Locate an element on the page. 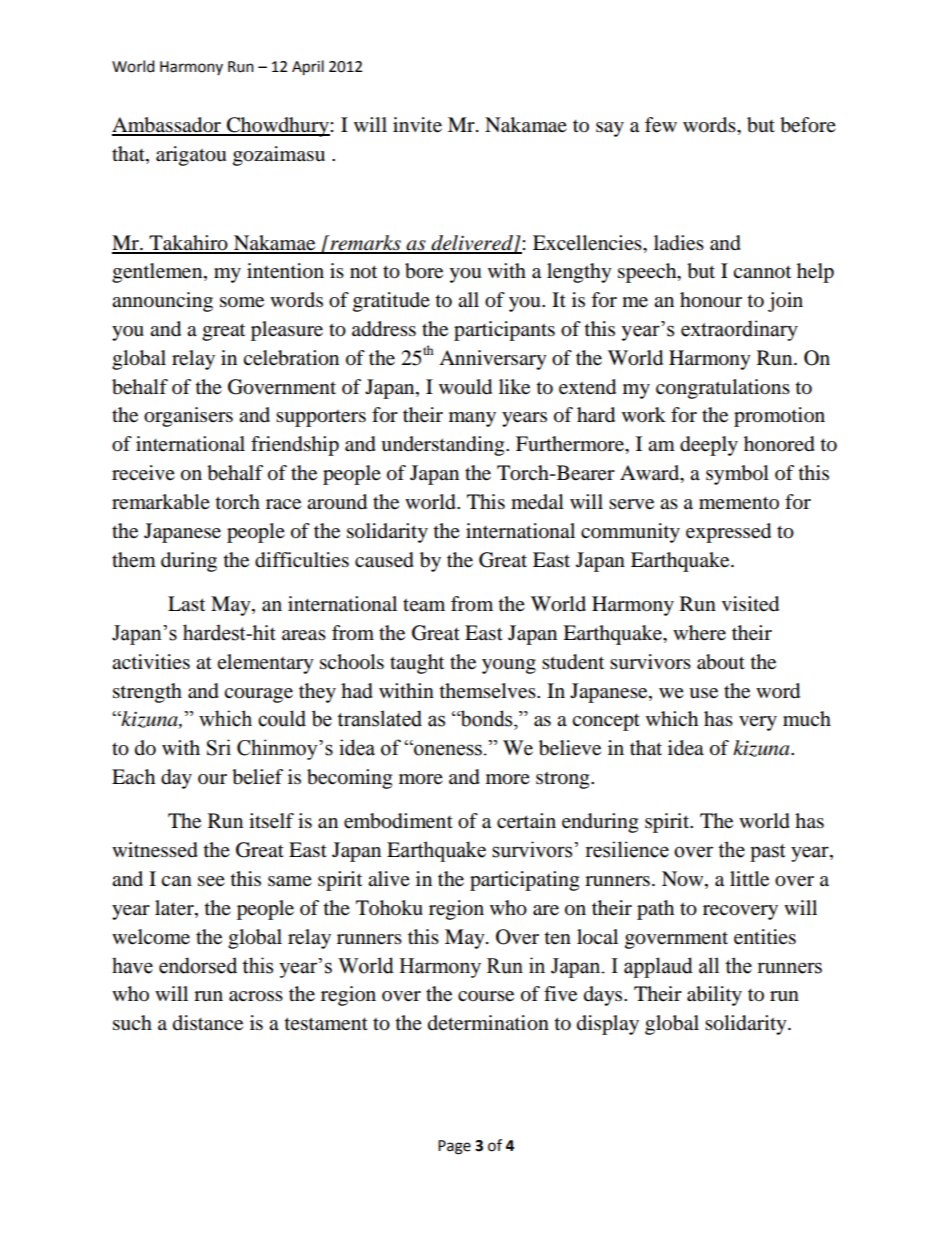 The image size is (952, 1233). organisers is located at coordinates (188, 417).
